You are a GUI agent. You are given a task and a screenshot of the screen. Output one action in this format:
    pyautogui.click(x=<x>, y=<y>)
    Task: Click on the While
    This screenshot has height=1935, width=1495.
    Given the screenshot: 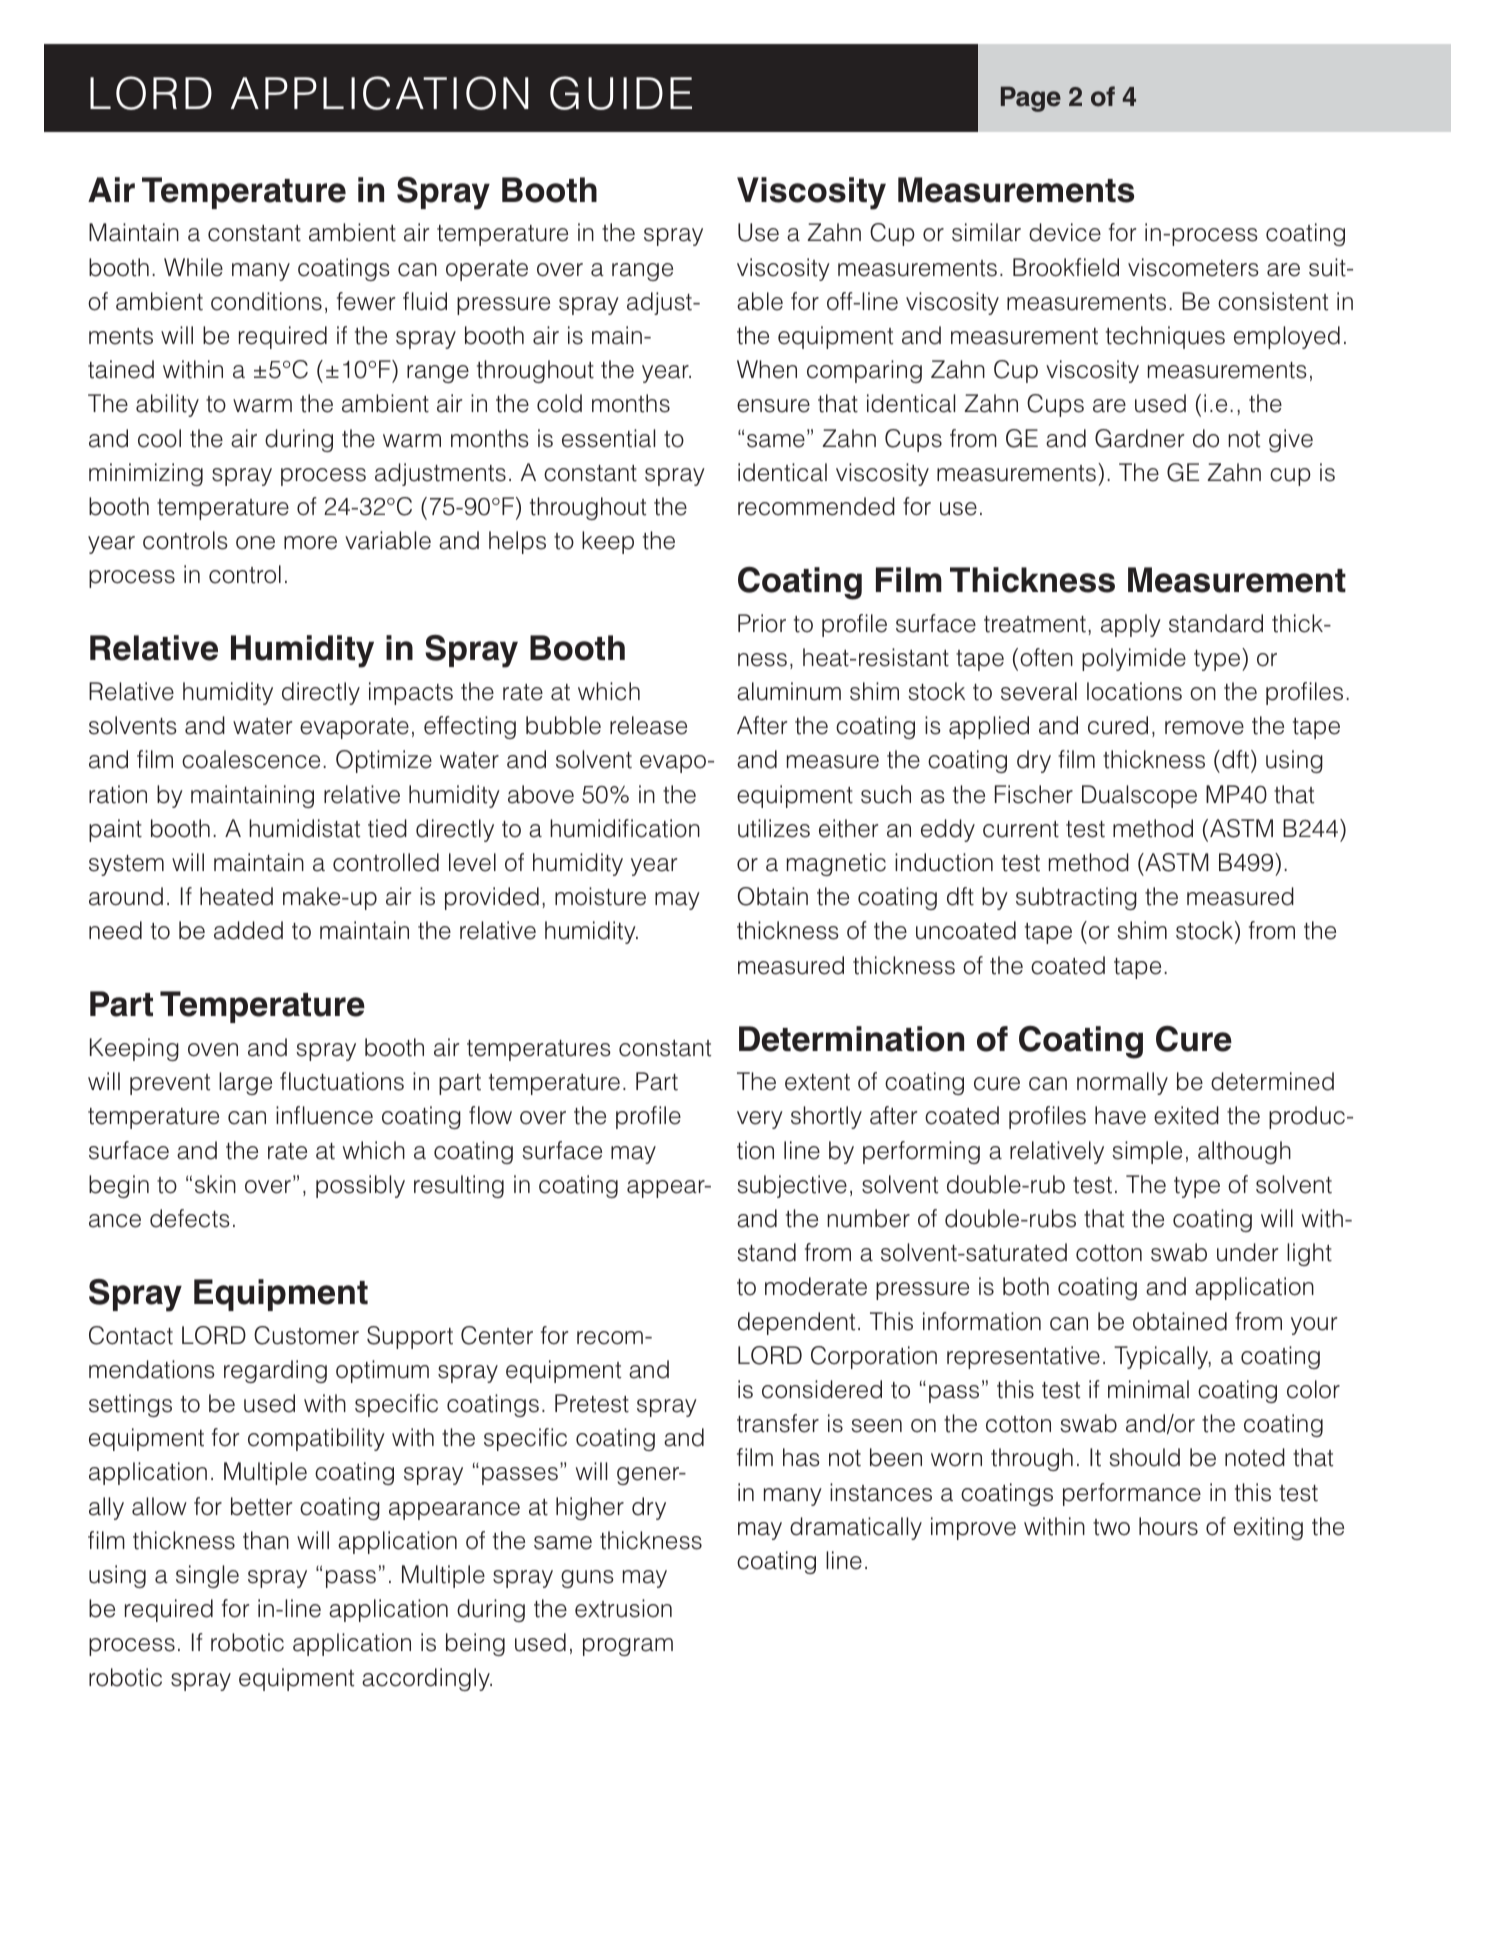 What is the action you would take?
    pyautogui.click(x=193, y=267)
